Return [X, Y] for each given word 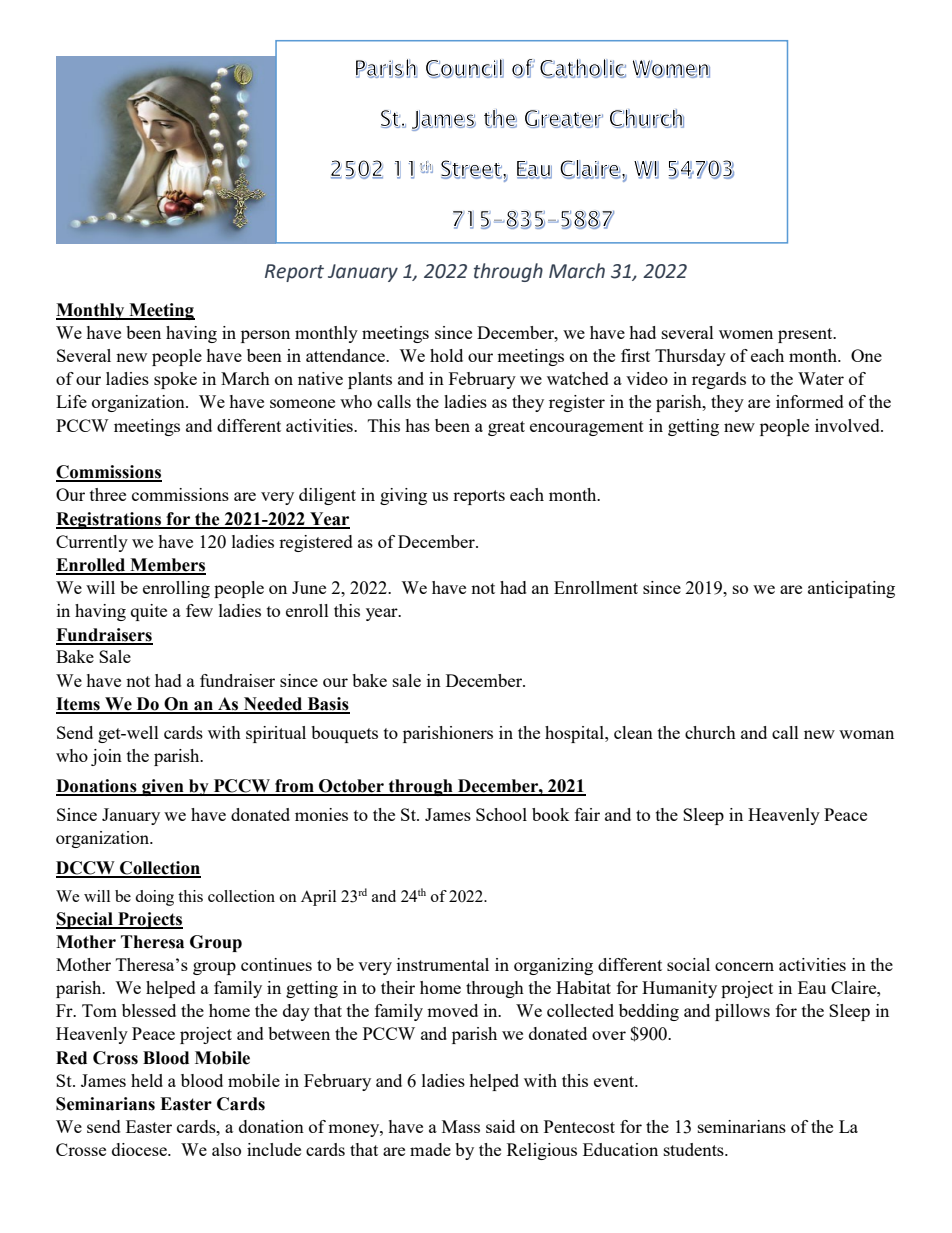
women [746, 334]
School [501, 814]
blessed [149, 1010]
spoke [175, 380]
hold [446, 355]
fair [587, 814]
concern [744, 966]
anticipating [851, 589]
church [710, 732]
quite [149, 612]
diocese [140, 1149]
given [163, 787]
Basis [327, 705]
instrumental [443, 964]
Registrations [109, 520]
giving [403, 496]
